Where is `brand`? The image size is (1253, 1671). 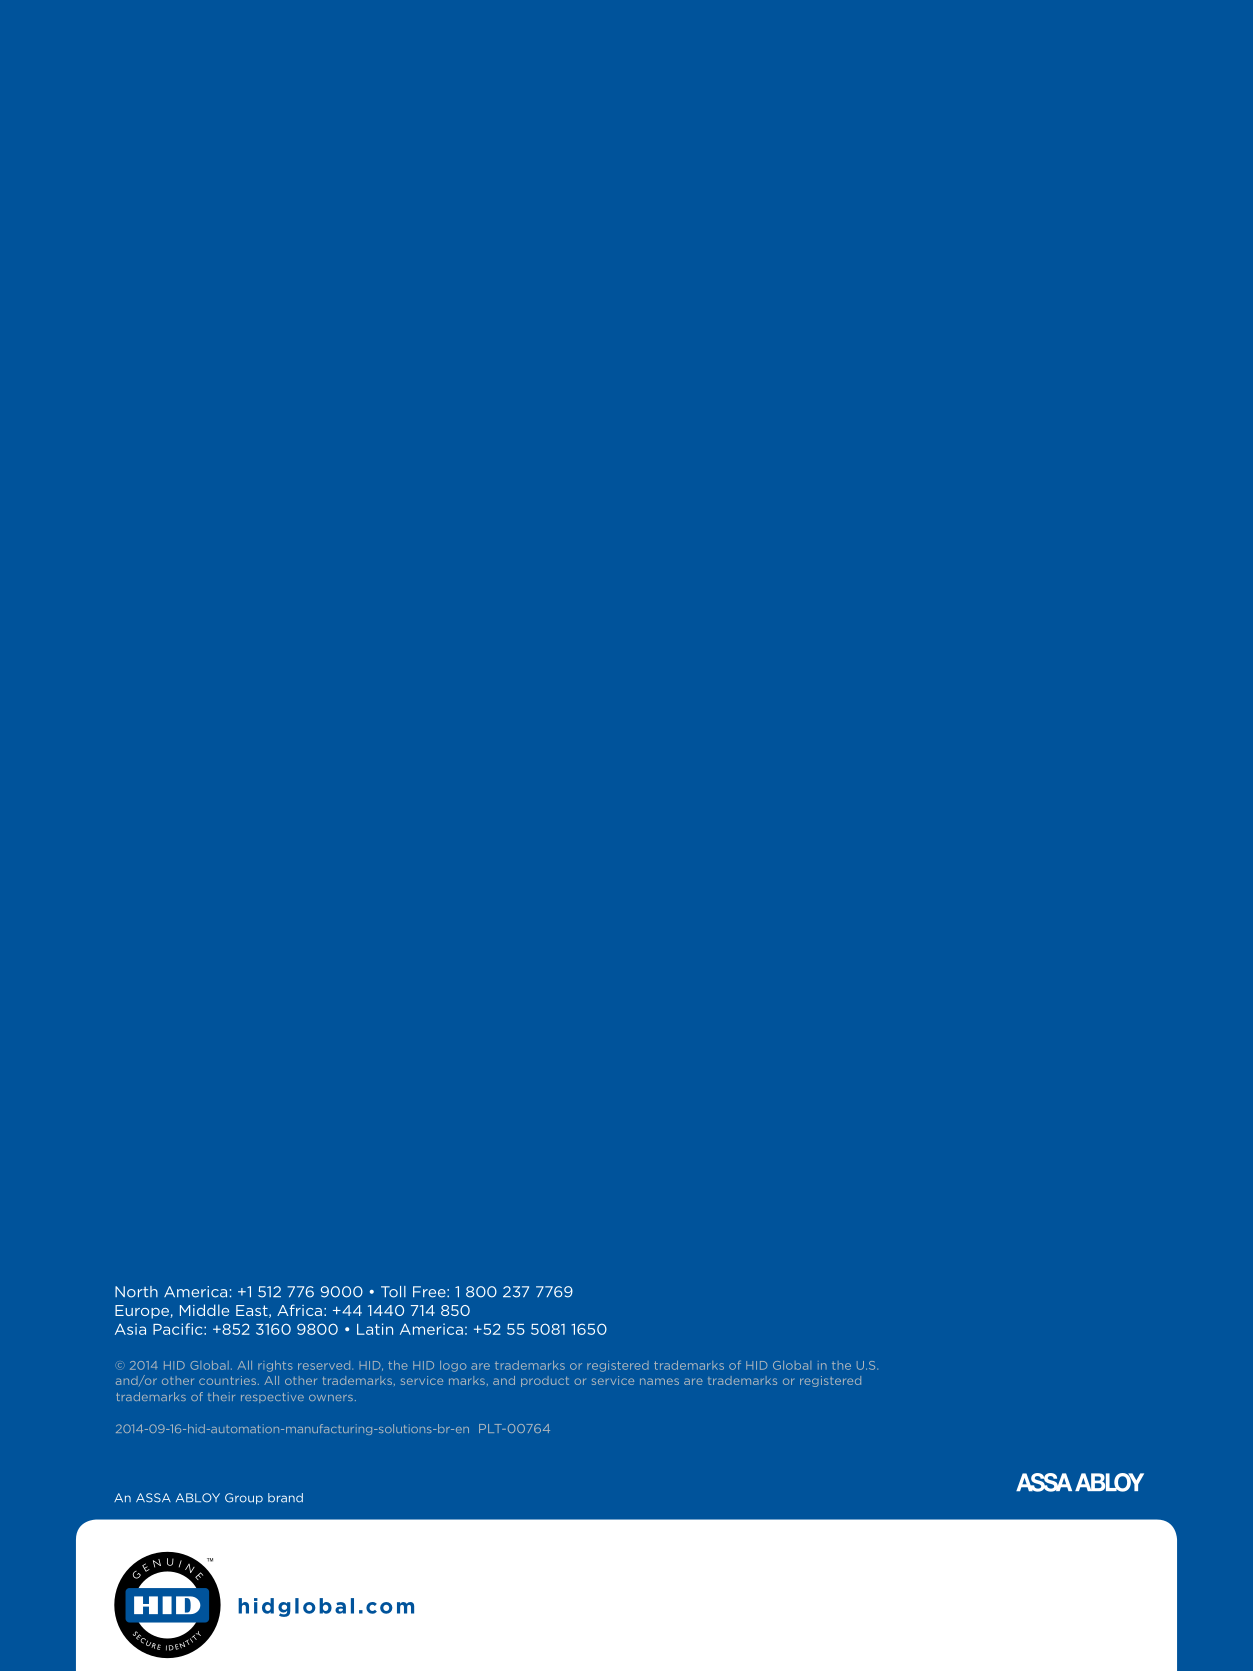
brand is located at coordinates (285, 1498).
